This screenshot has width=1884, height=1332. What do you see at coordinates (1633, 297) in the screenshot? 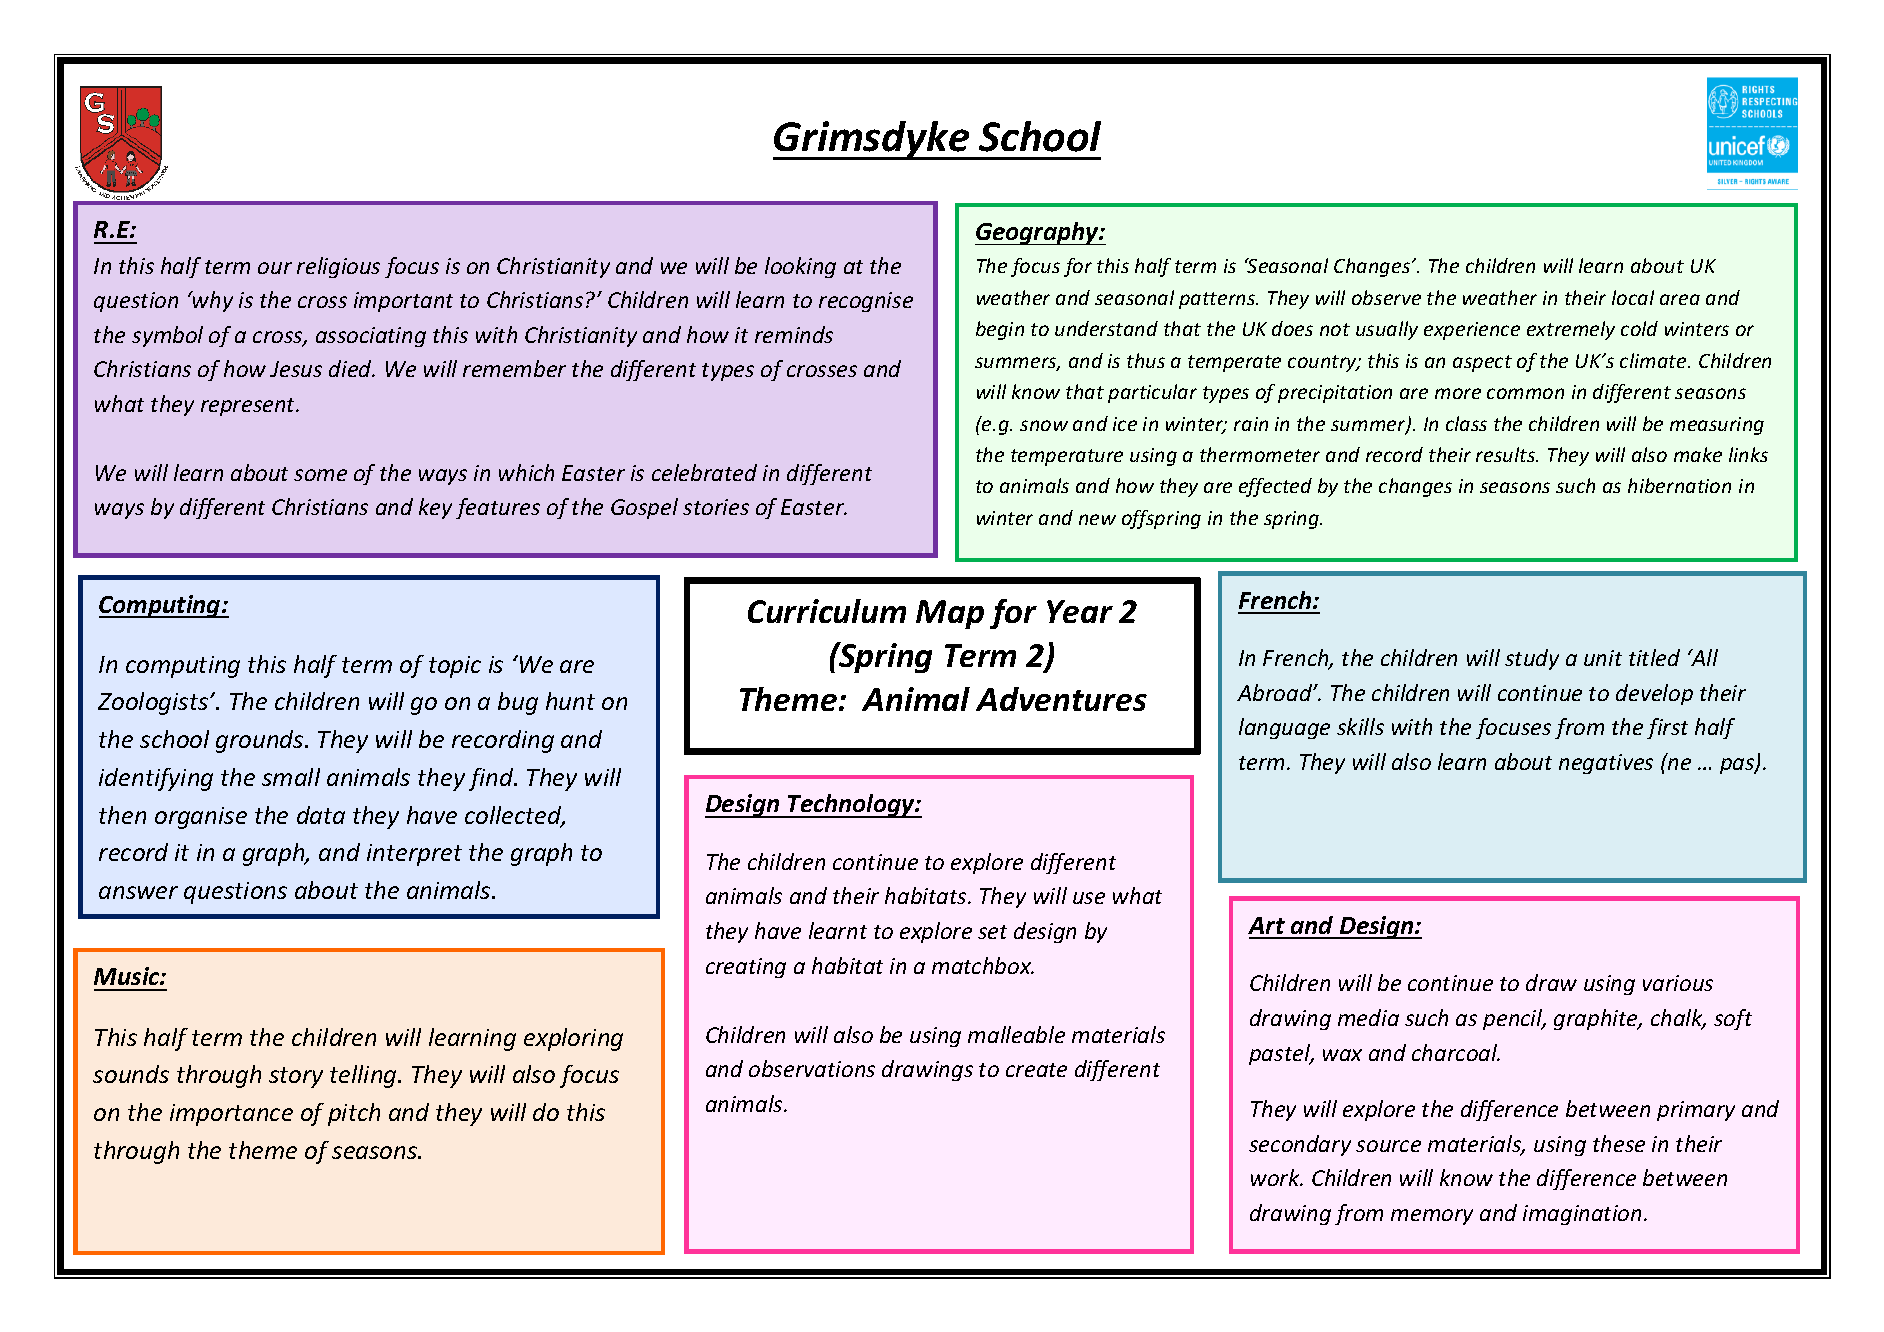
I see `local` at bounding box center [1633, 297].
